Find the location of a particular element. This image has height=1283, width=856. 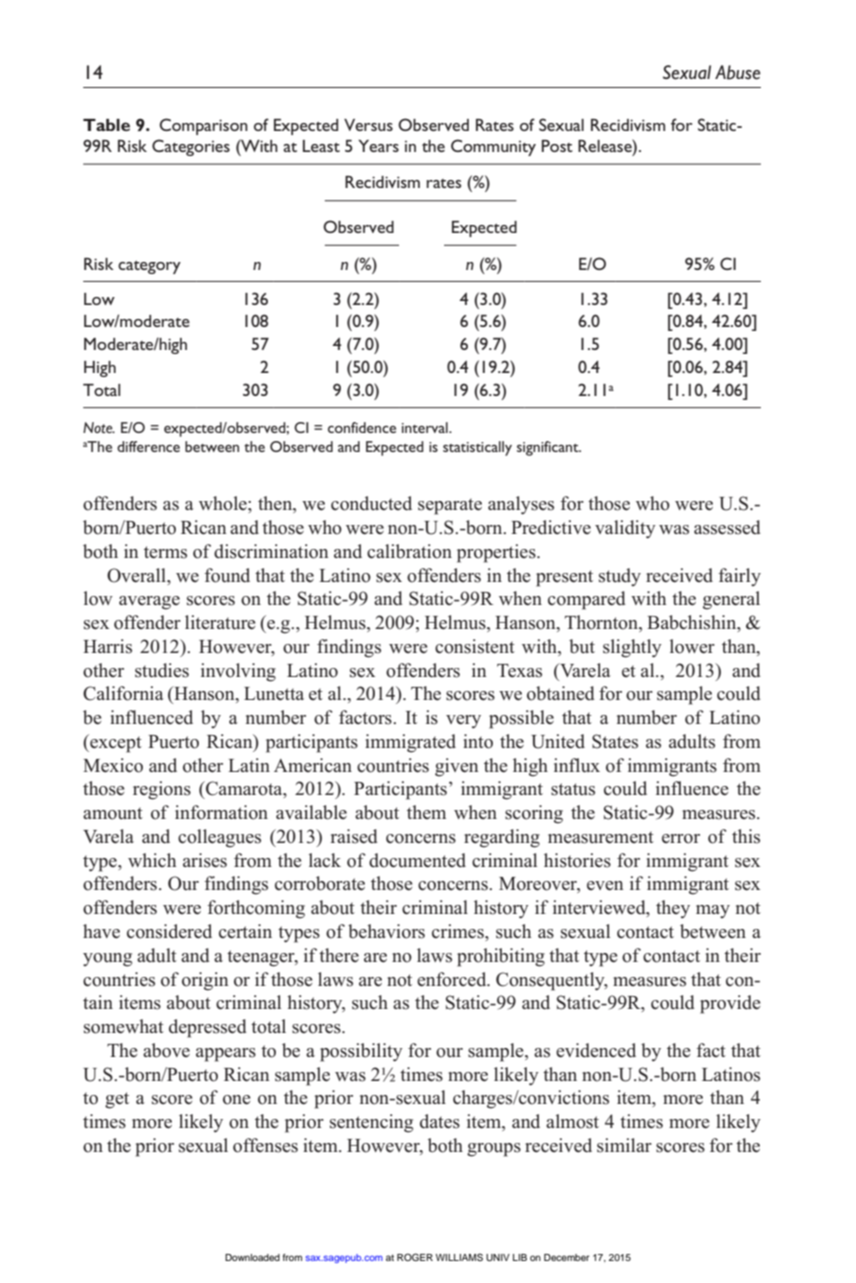

Versus is located at coordinates (368, 125).
